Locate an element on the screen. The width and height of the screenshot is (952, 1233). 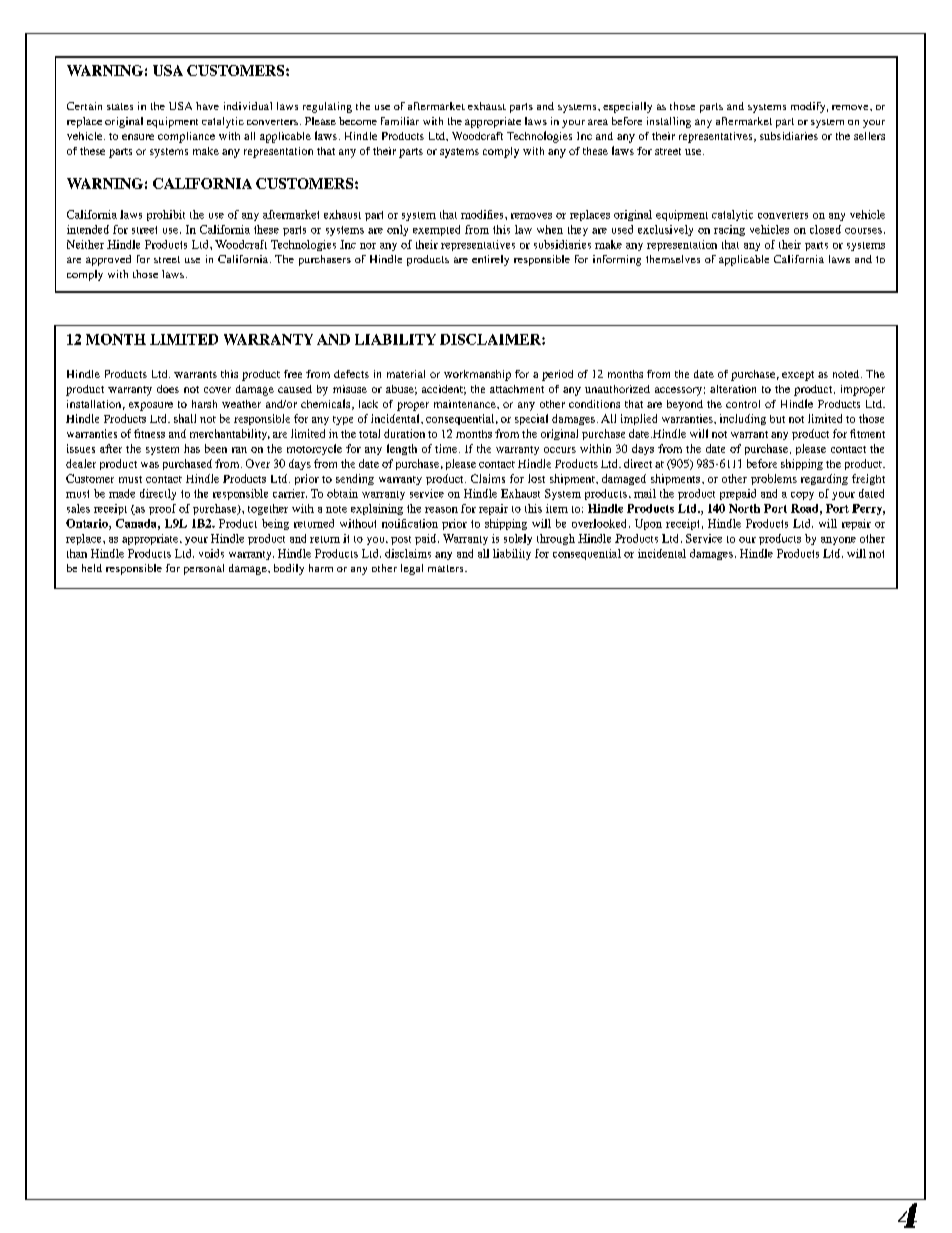
have is located at coordinates (207, 106).
